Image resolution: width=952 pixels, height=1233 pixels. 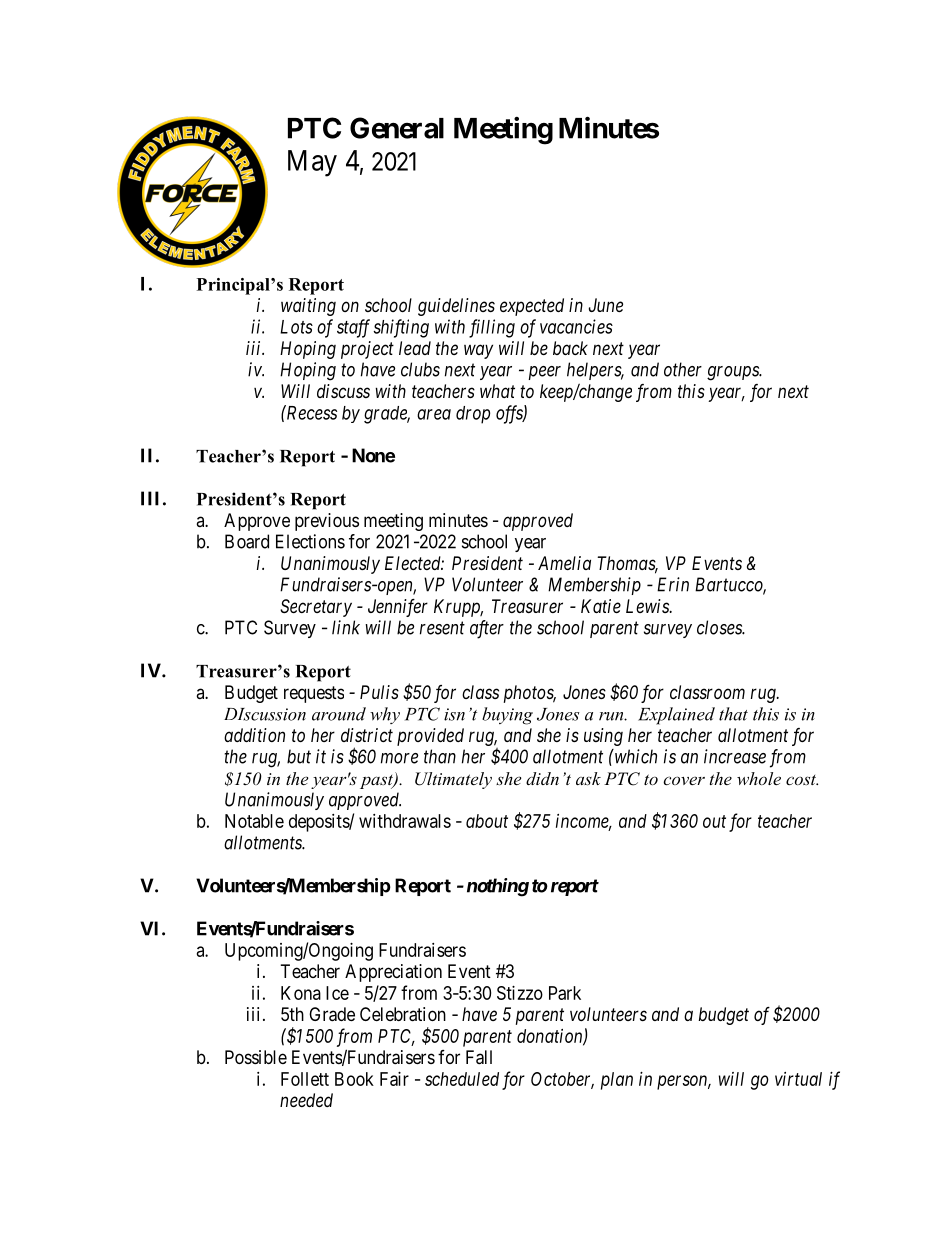 What do you see at coordinates (397, 128) in the screenshot?
I see `General` at bounding box center [397, 128].
